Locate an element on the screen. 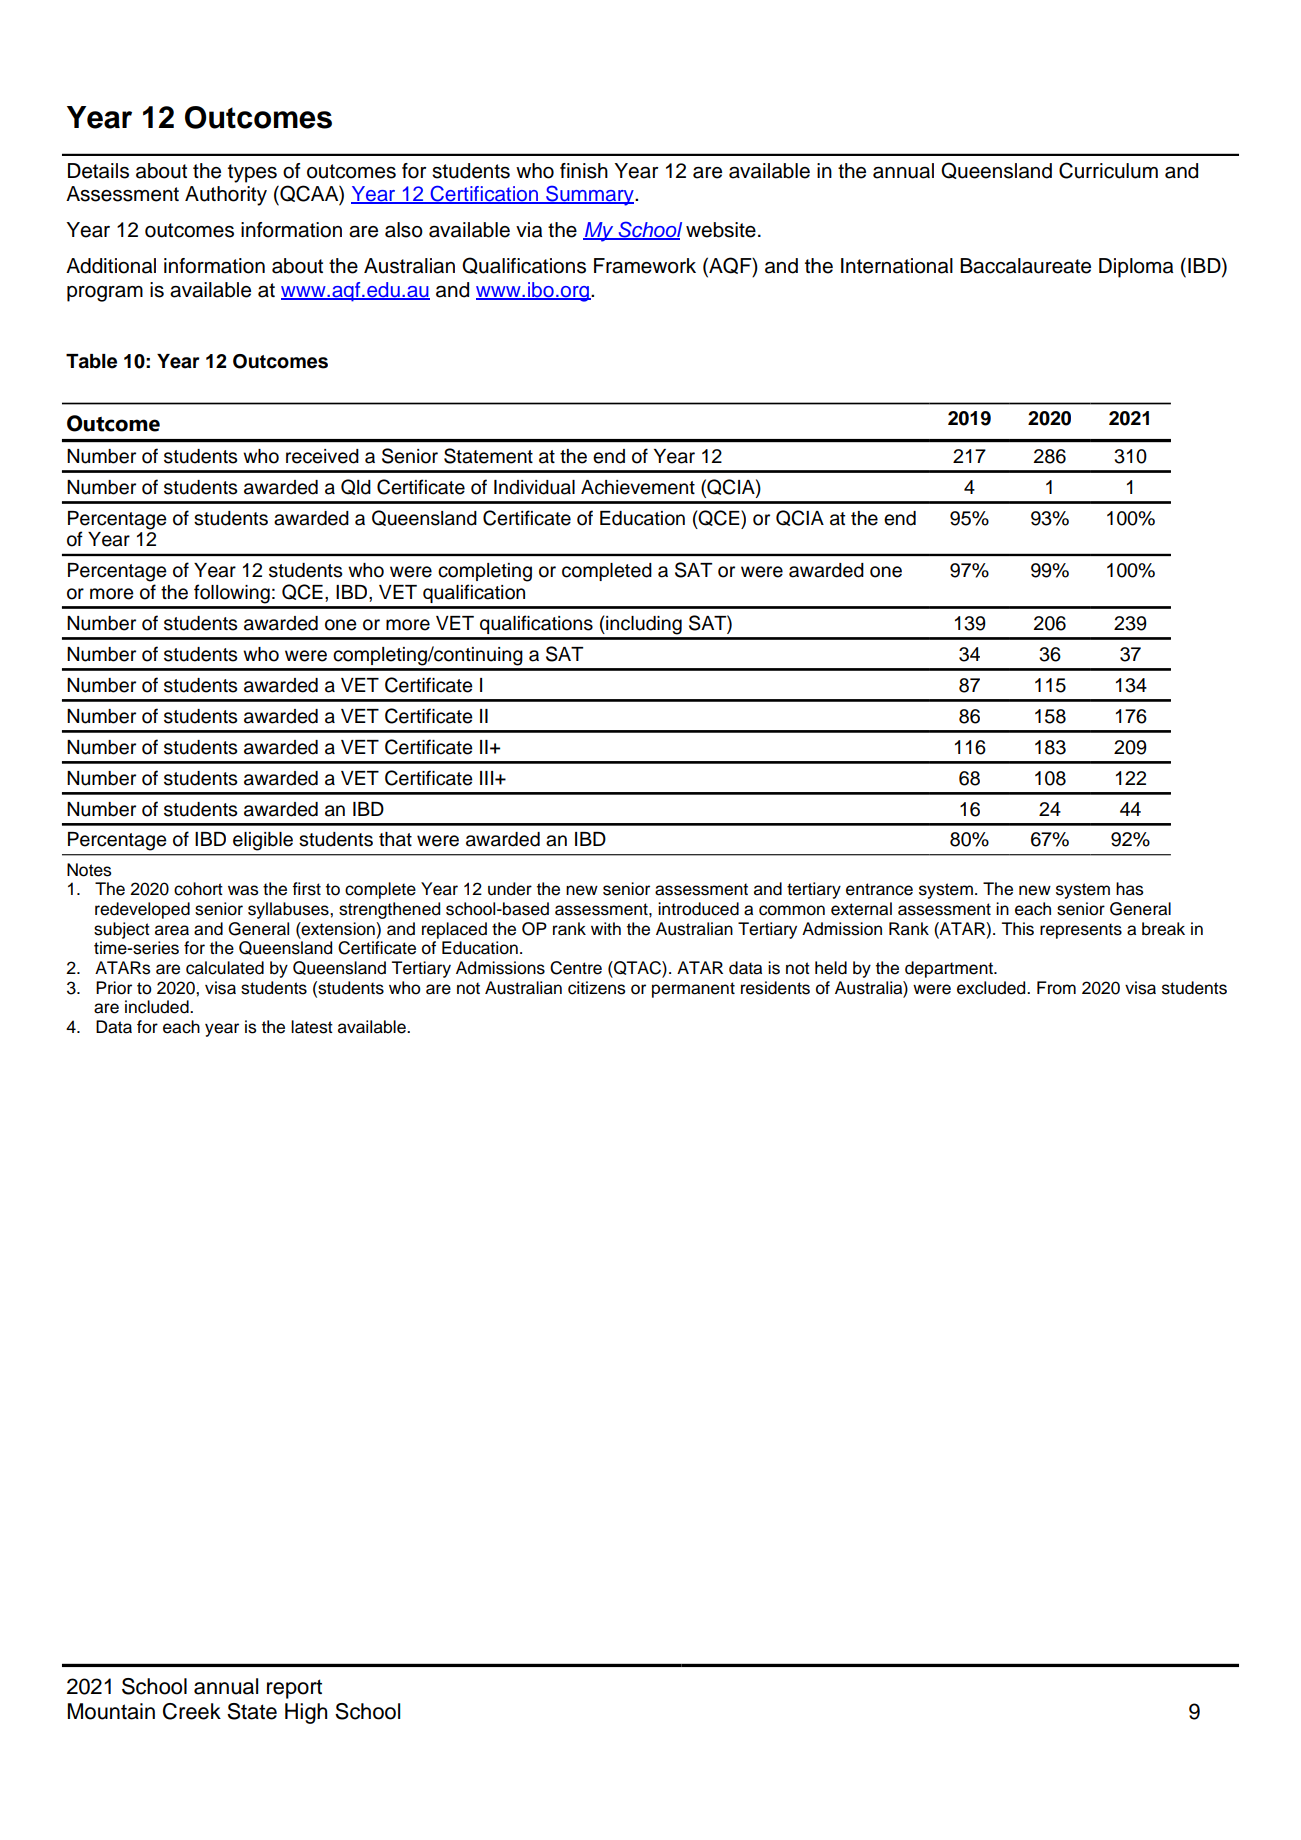 This screenshot has width=1301, height=1840. report is located at coordinates (294, 1689).
